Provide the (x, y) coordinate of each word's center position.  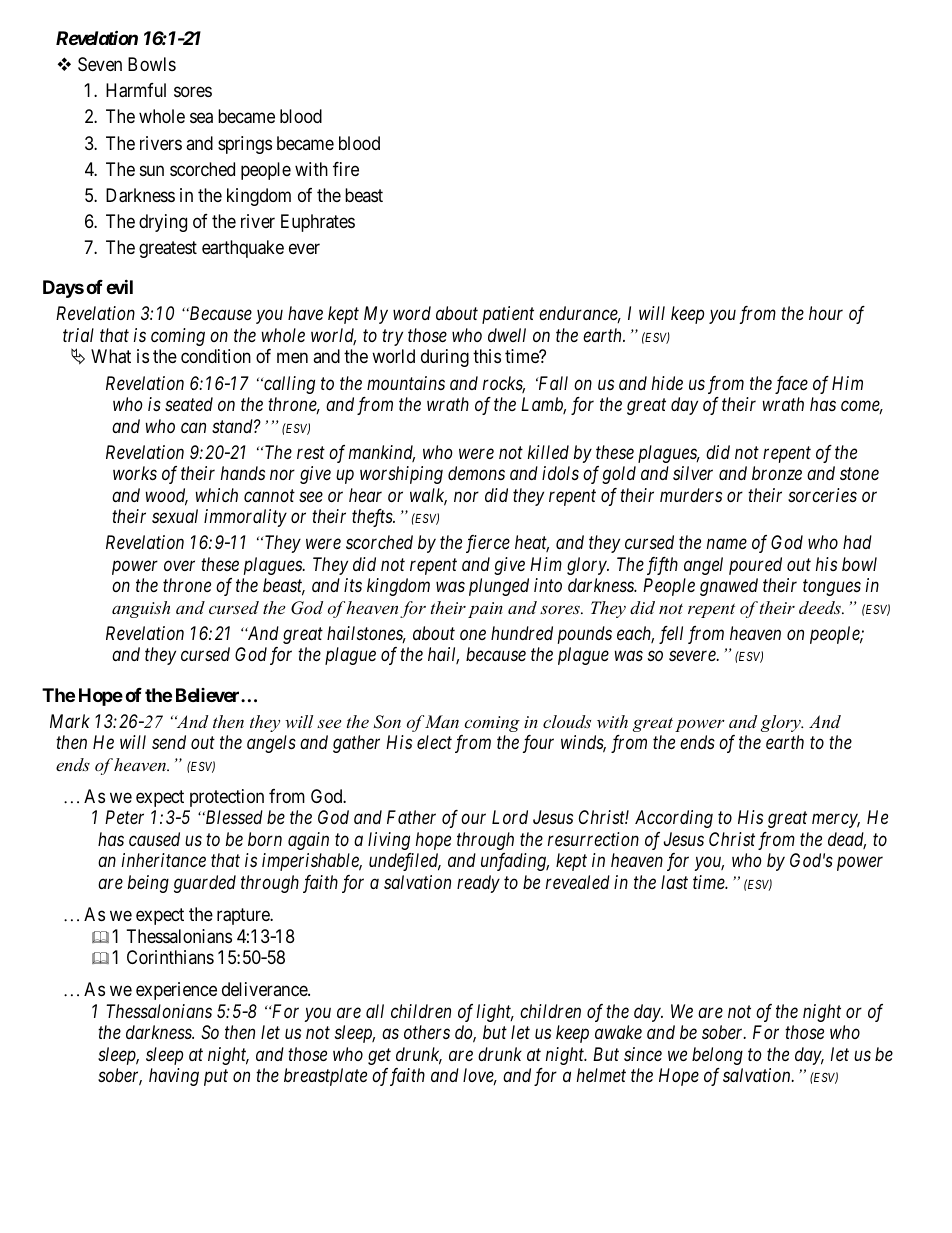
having (174, 1077)
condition (216, 356)
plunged (499, 587)
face (791, 385)
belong (717, 1056)
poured (755, 566)
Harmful (136, 90)
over (179, 566)
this (487, 356)
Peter (124, 817)
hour (826, 313)
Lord (510, 817)
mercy (836, 821)
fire (346, 169)
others (427, 1032)
